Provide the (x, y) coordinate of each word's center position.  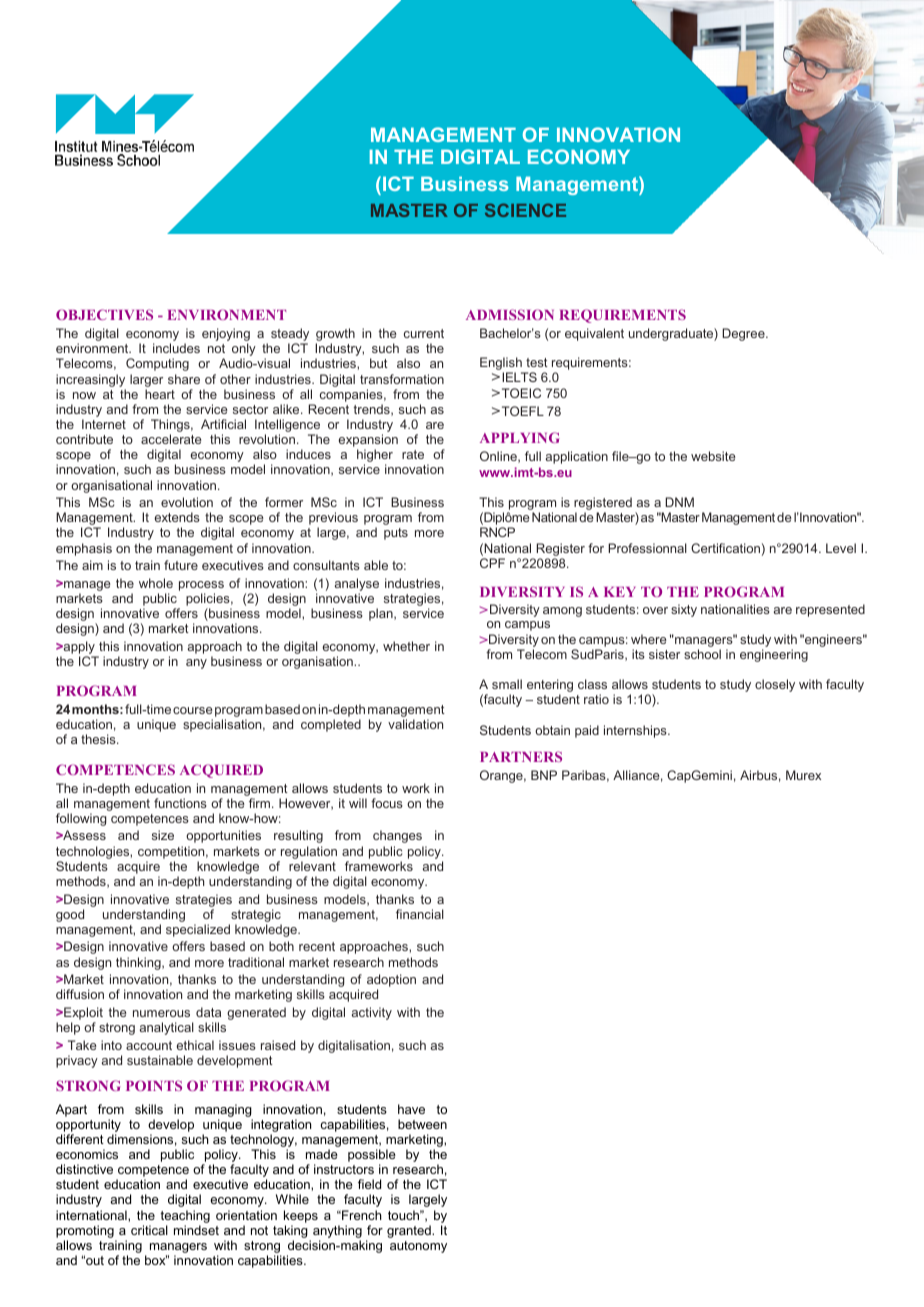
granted (410, 1231)
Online (499, 457)
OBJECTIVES (104, 314)
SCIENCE (525, 210)
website (713, 456)
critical (149, 1230)
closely (775, 685)
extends (177, 517)
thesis (99, 739)
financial (420, 914)
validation (415, 724)
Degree (744, 334)
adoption (391, 982)
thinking (139, 963)
